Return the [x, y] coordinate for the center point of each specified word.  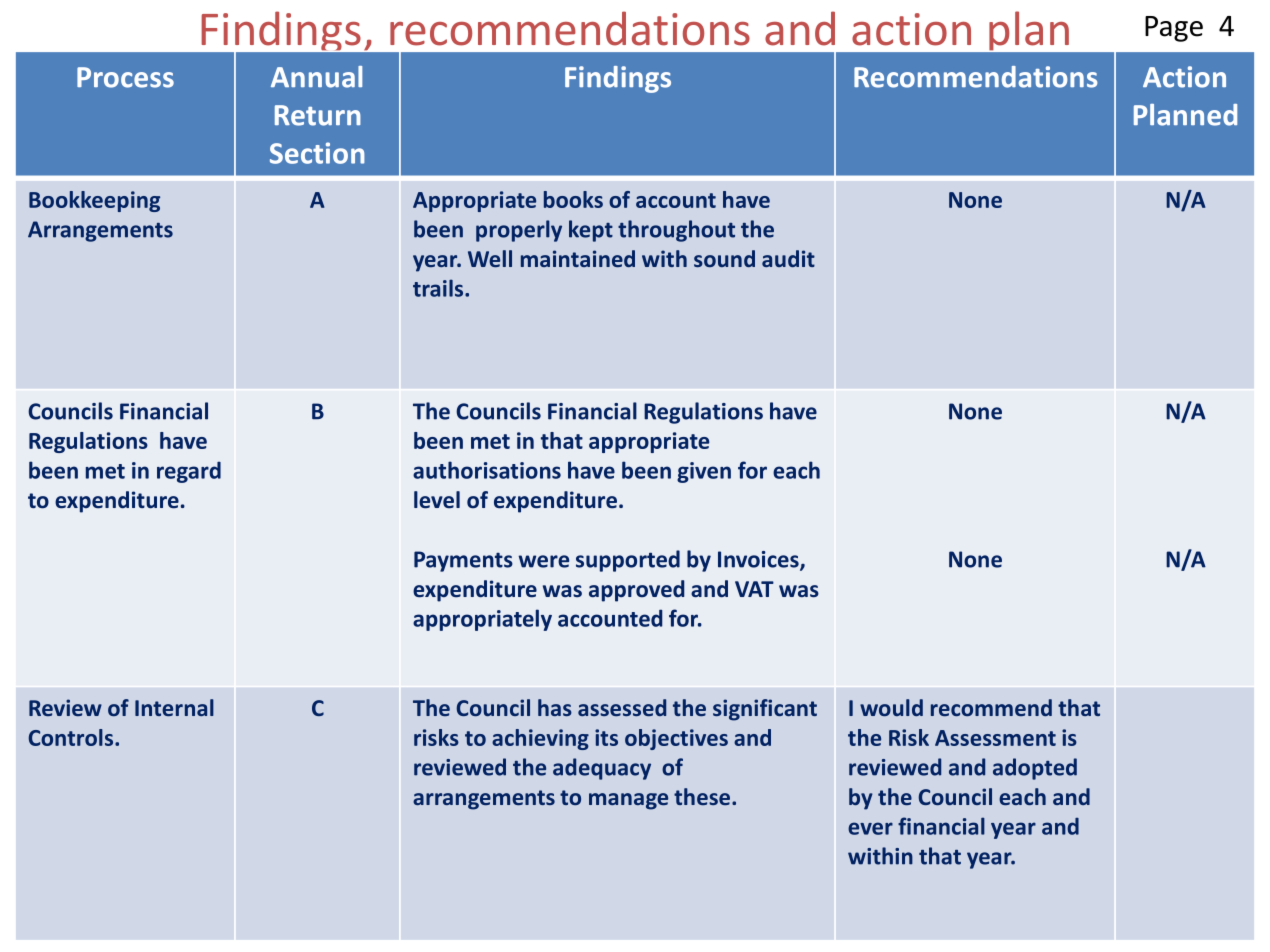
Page [1174, 29]
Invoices [759, 560]
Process [125, 77]
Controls [72, 737]
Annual [316, 77]
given [704, 472]
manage [628, 801]
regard [189, 472]
